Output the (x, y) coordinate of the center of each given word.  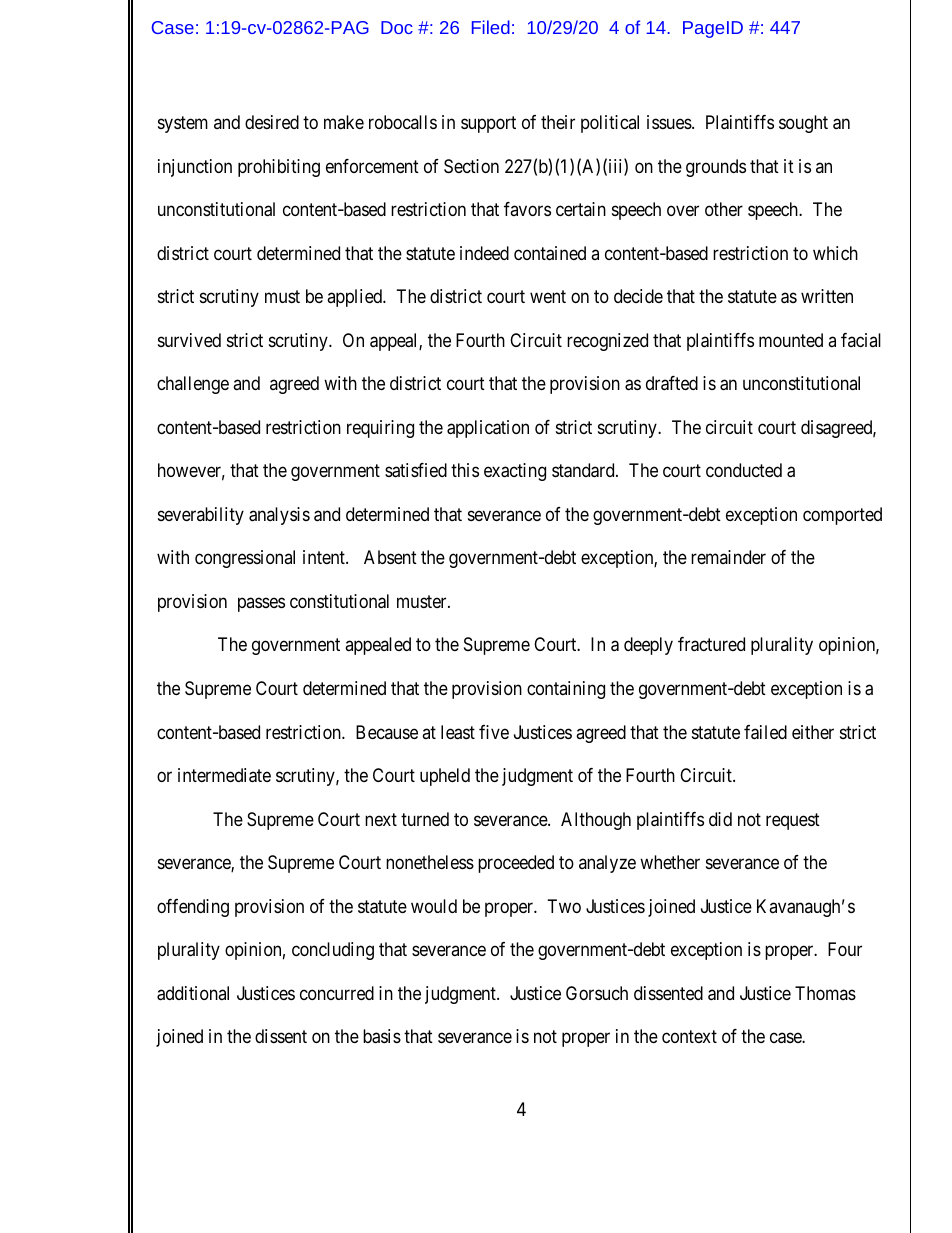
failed (765, 732)
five (494, 732)
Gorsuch (597, 993)
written (827, 296)
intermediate (224, 775)
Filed (491, 27)
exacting (515, 472)
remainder (728, 557)
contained (550, 253)
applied (355, 298)
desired (272, 122)
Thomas (825, 993)
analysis (279, 516)
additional (193, 993)
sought (803, 124)
